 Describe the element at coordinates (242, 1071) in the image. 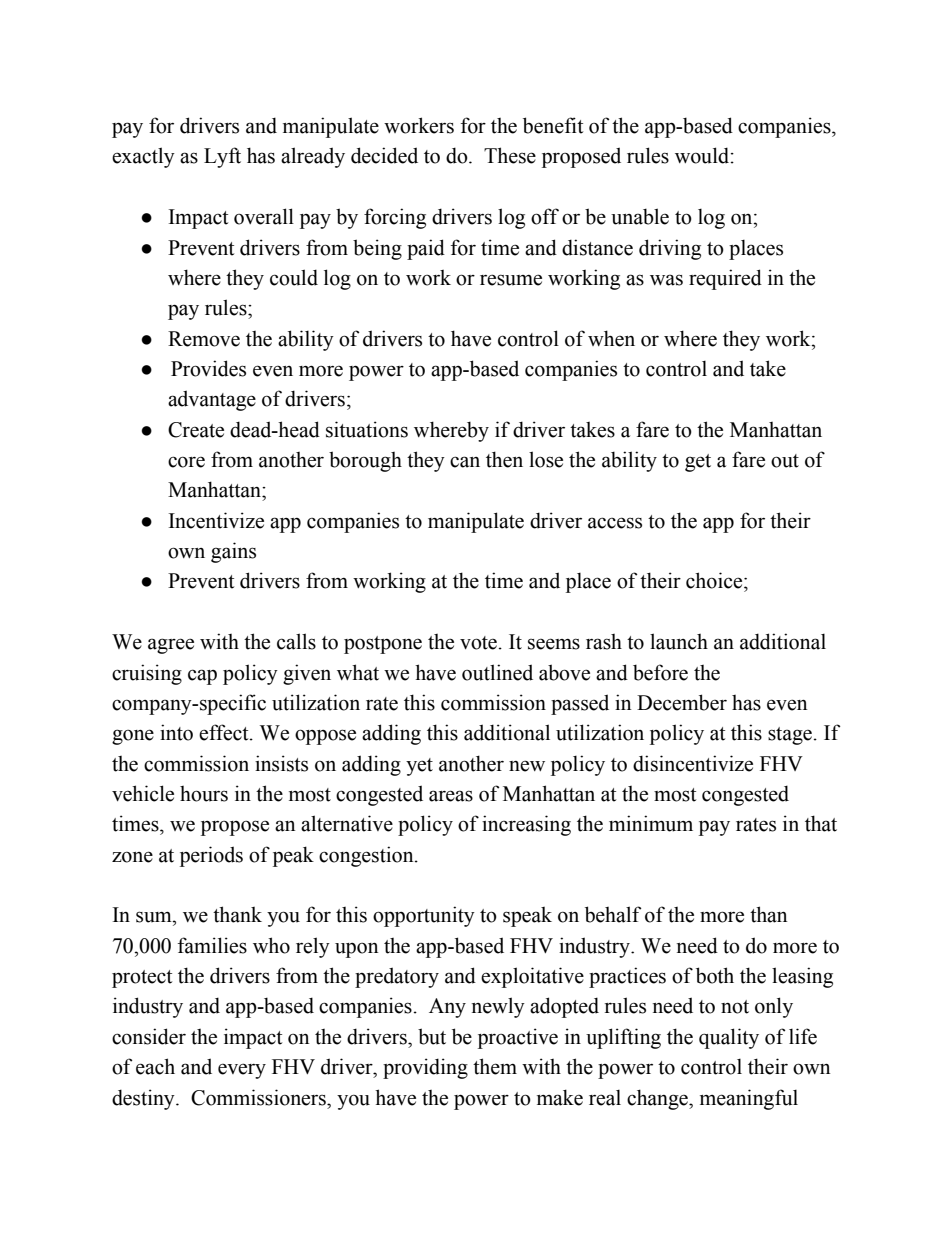

I see `every` at that location.
